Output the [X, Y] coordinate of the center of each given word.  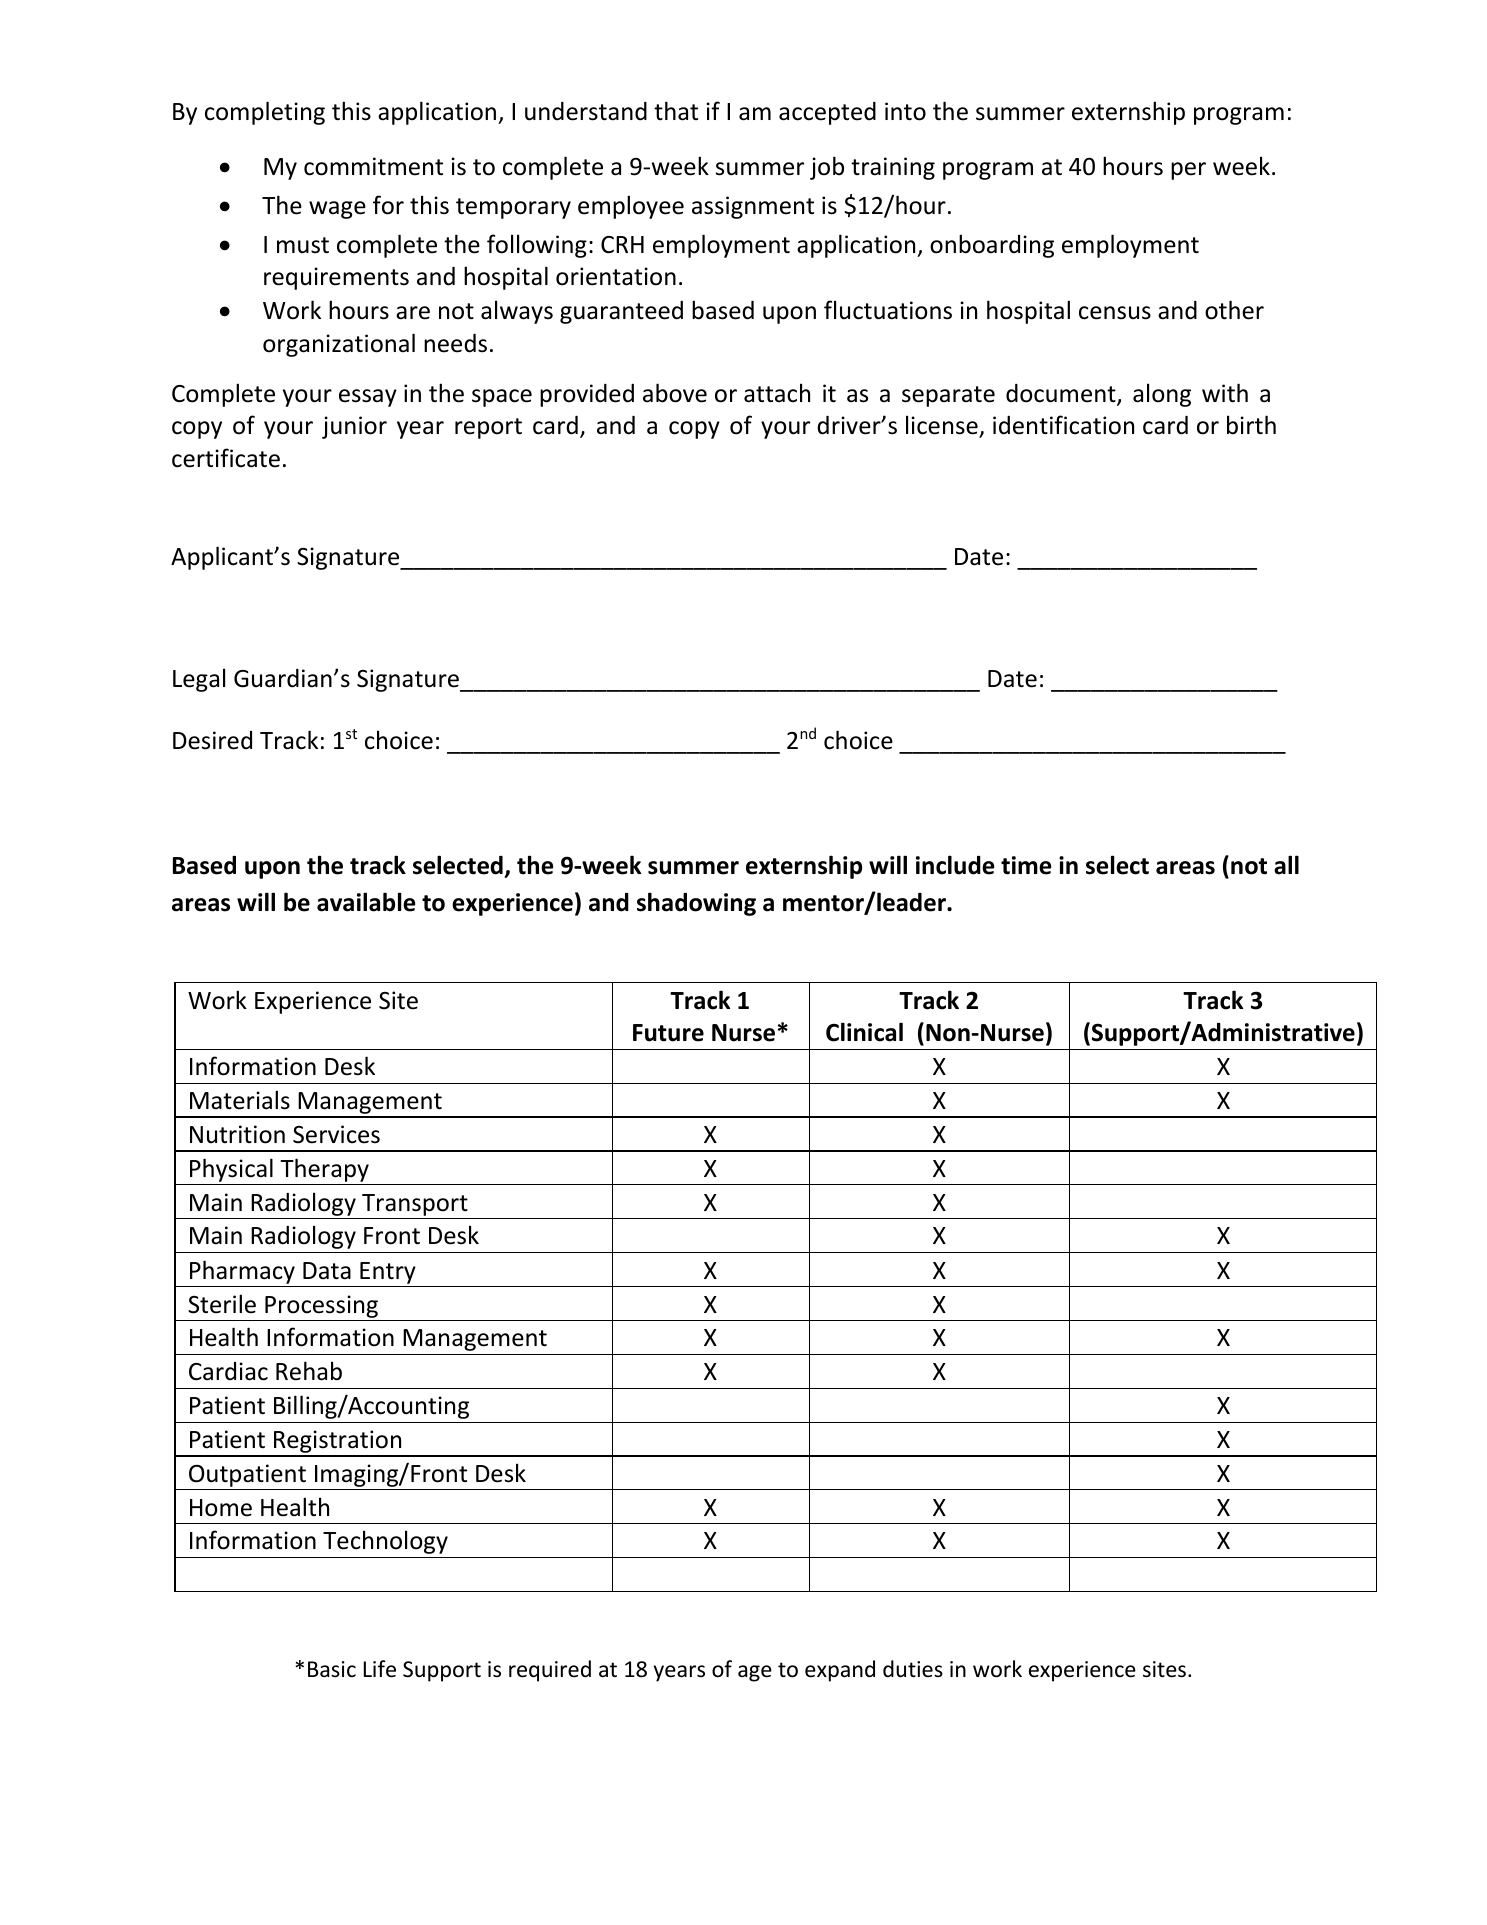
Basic [332, 1669]
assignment [753, 207]
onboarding [992, 246]
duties [913, 1669]
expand [840, 1671]
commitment [373, 166]
